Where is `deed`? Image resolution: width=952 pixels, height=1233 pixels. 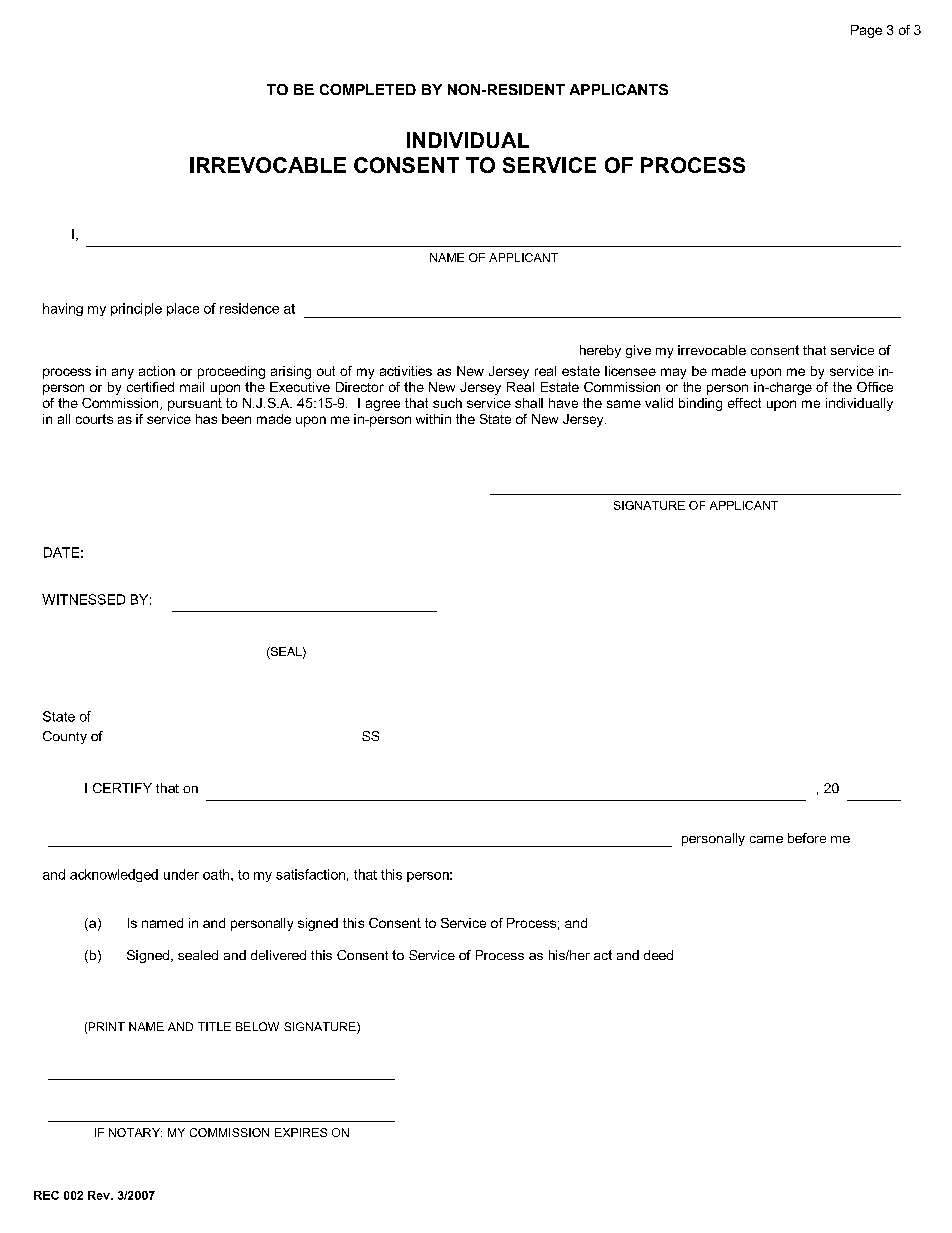 deed is located at coordinates (658, 955).
